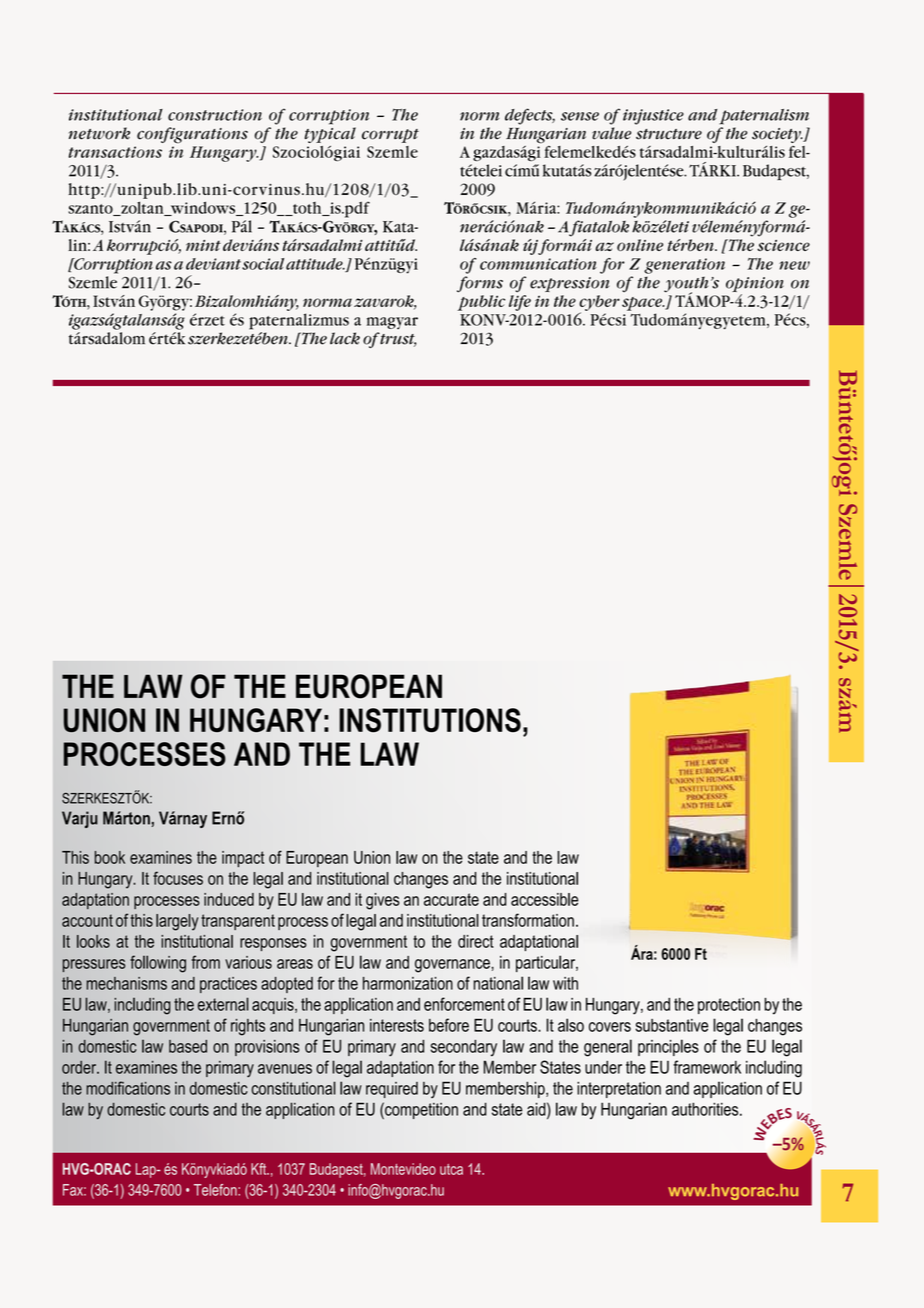  What do you see at coordinates (451, 899) in the screenshot?
I see `accurate` at bounding box center [451, 899].
